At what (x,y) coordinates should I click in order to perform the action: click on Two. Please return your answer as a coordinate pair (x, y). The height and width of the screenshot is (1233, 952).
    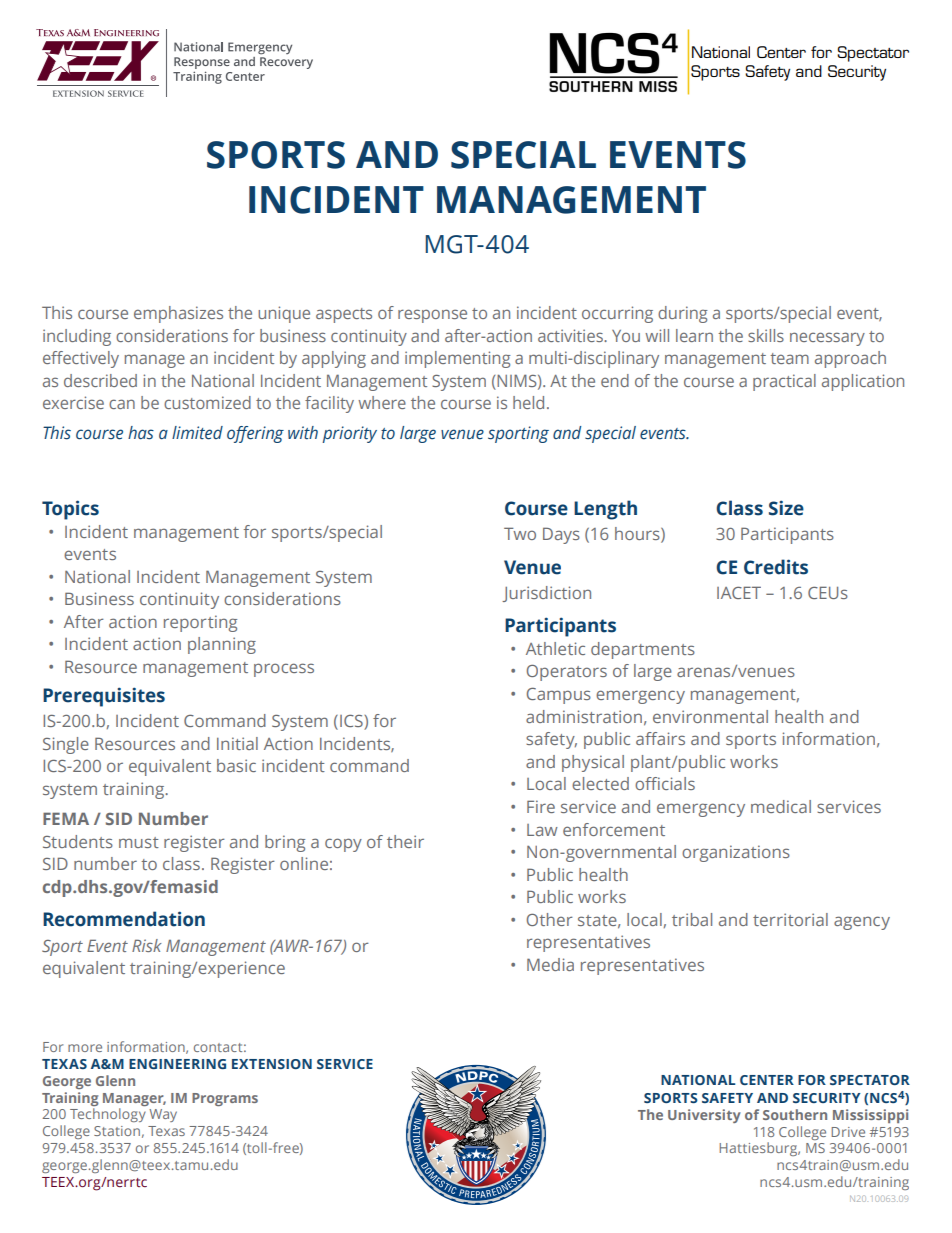
    Looking at the image, I should click on (520, 533).
